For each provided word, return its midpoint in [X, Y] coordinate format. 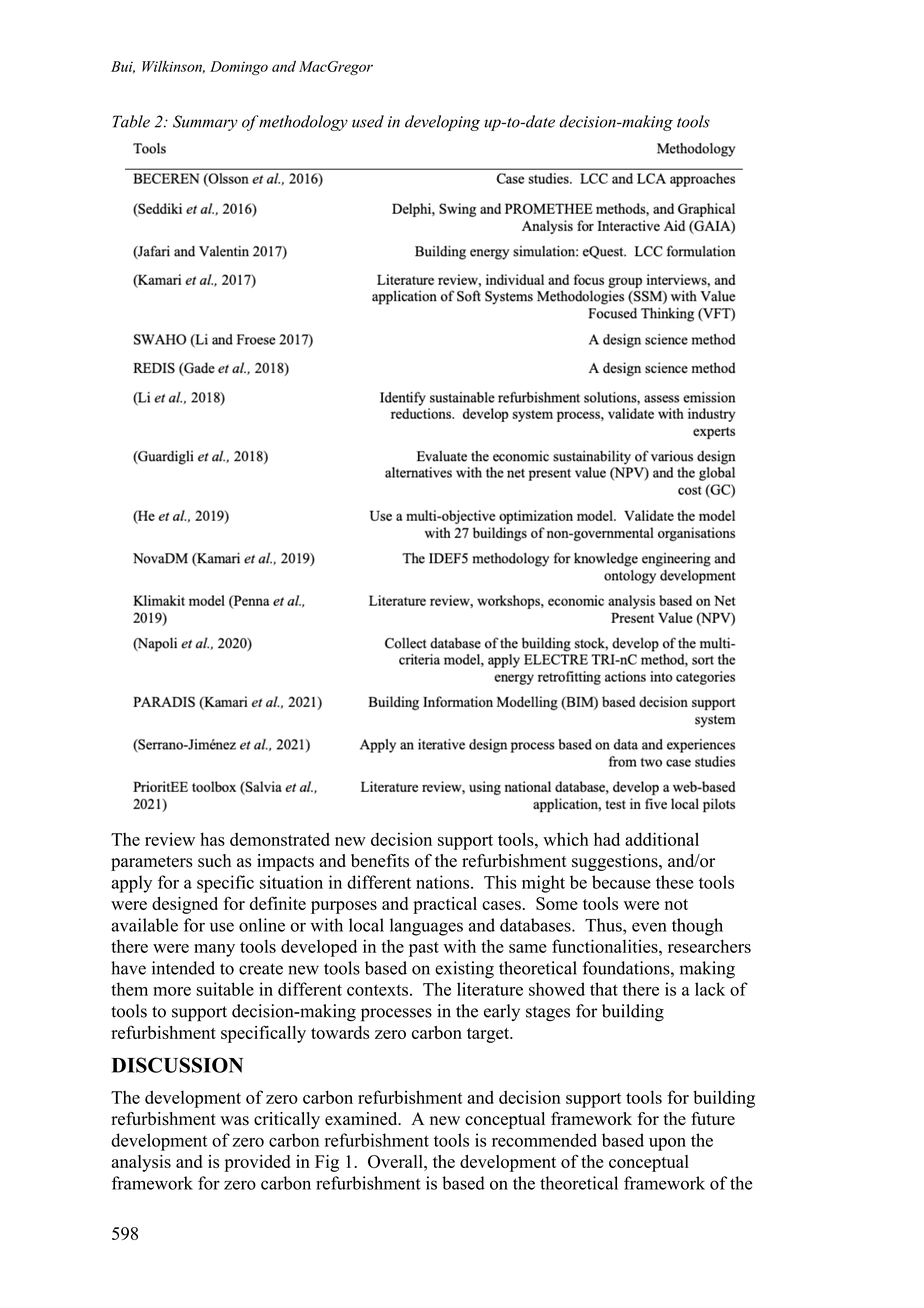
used [368, 121]
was [234, 1121]
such [214, 861]
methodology [303, 123]
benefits [380, 861]
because [621, 882]
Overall [396, 1161]
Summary [205, 123]
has [212, 839]
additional [662, 839]
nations [444, 882]
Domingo [239, 68]
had [607, 839]
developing [442, 123]
